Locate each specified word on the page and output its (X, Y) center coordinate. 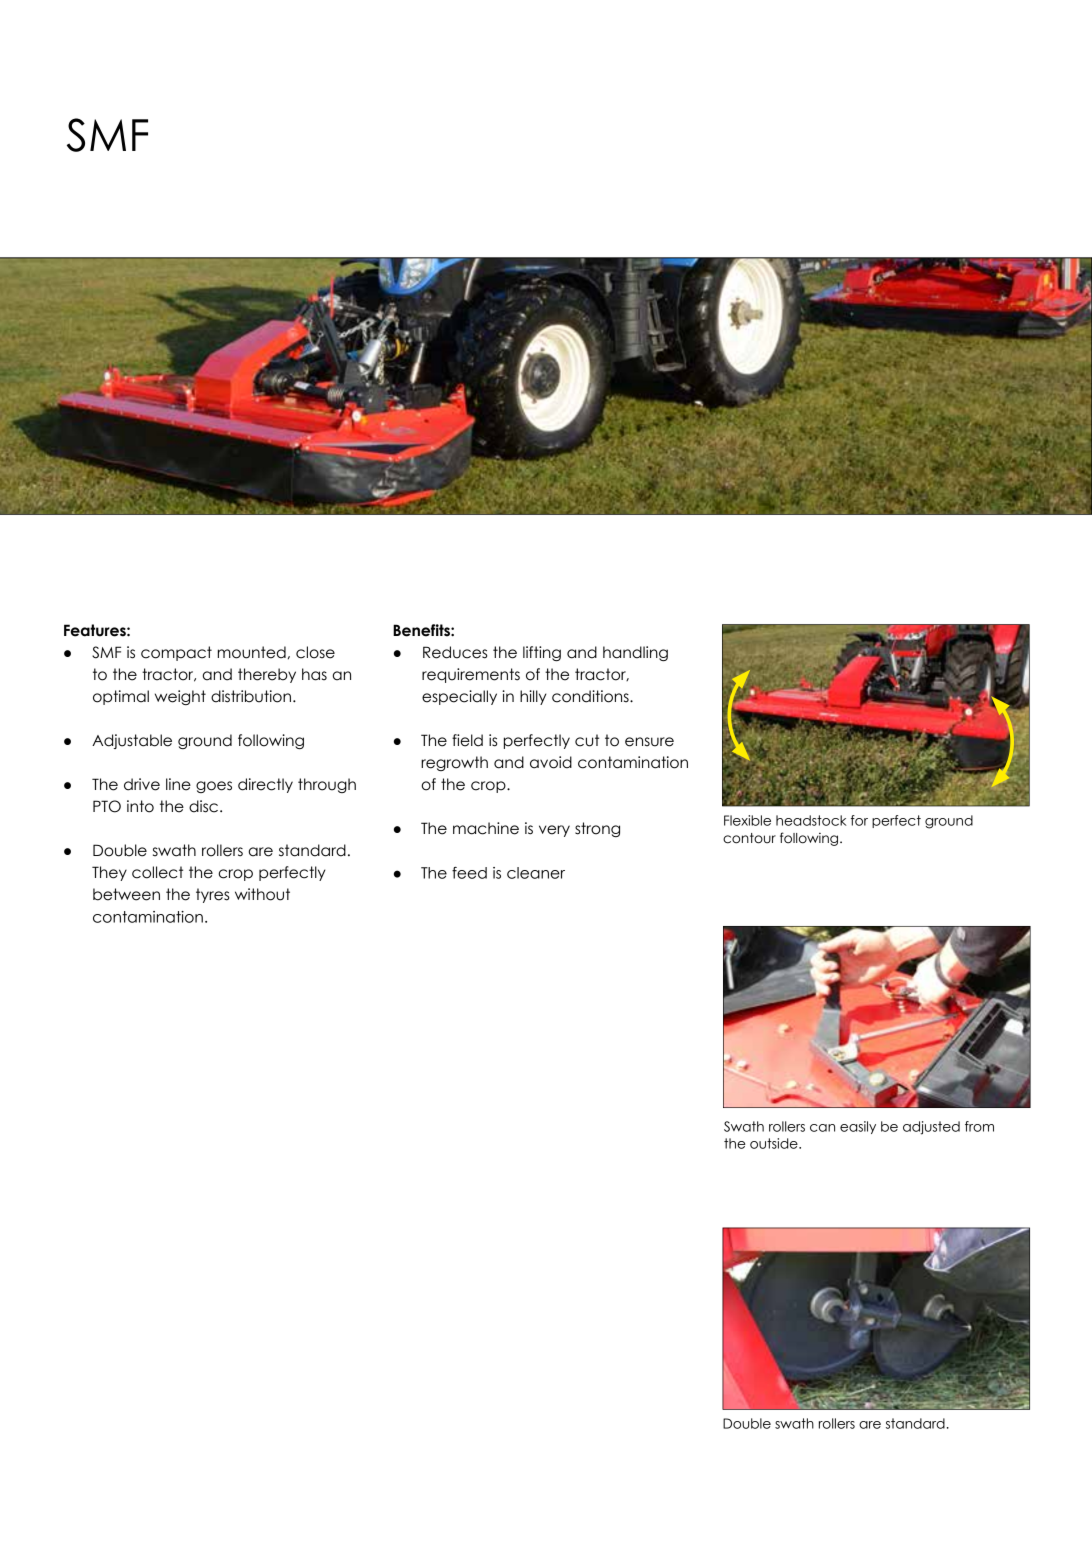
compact (176, 653)
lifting (542, 653)
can (822, 1128)
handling (635, 653)
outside (775, 1143)
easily (858, 1127)
